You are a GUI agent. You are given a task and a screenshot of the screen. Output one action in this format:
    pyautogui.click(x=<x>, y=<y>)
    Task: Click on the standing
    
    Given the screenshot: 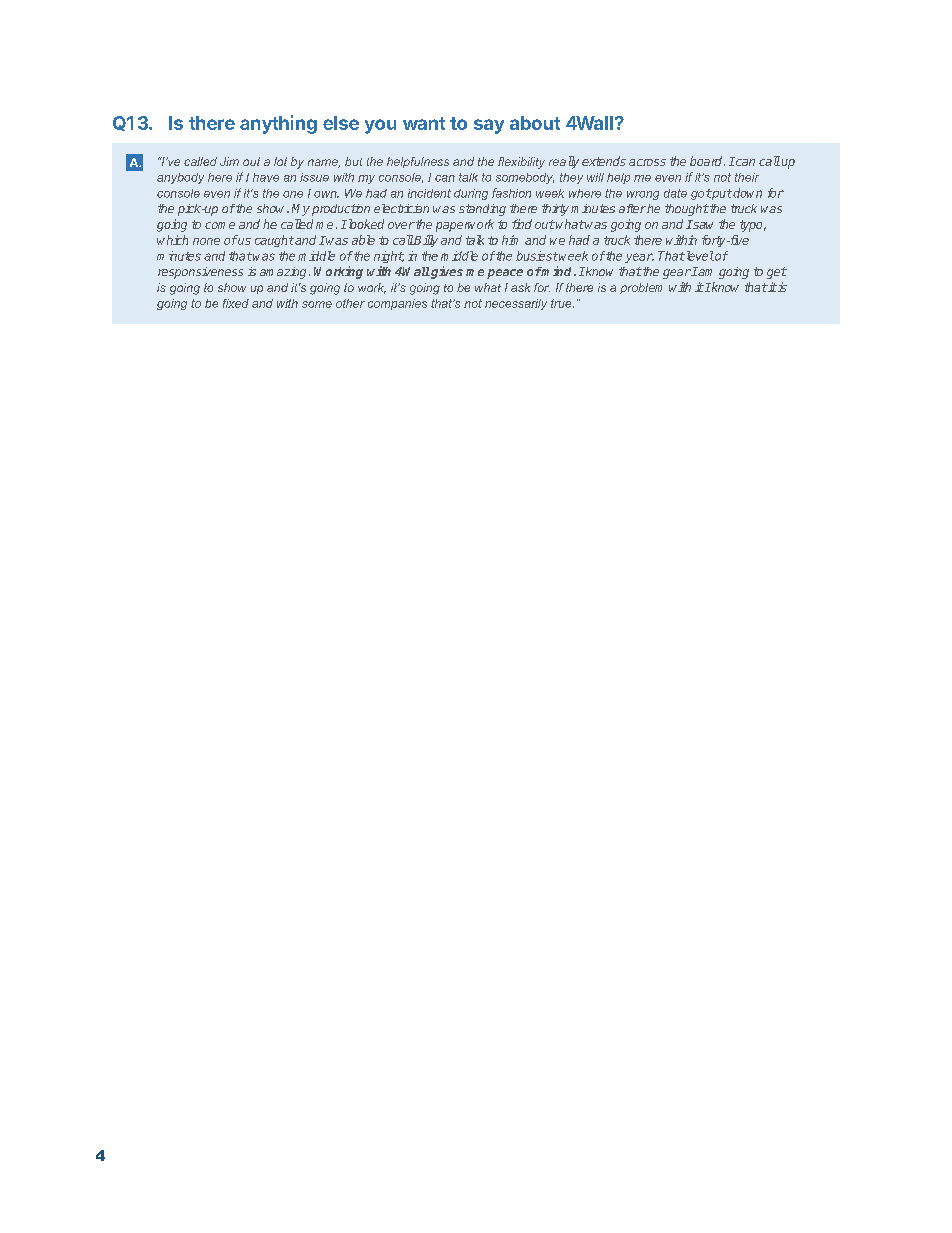 What is the action you would take?
    pyautogui.click(x=482, y=210)
